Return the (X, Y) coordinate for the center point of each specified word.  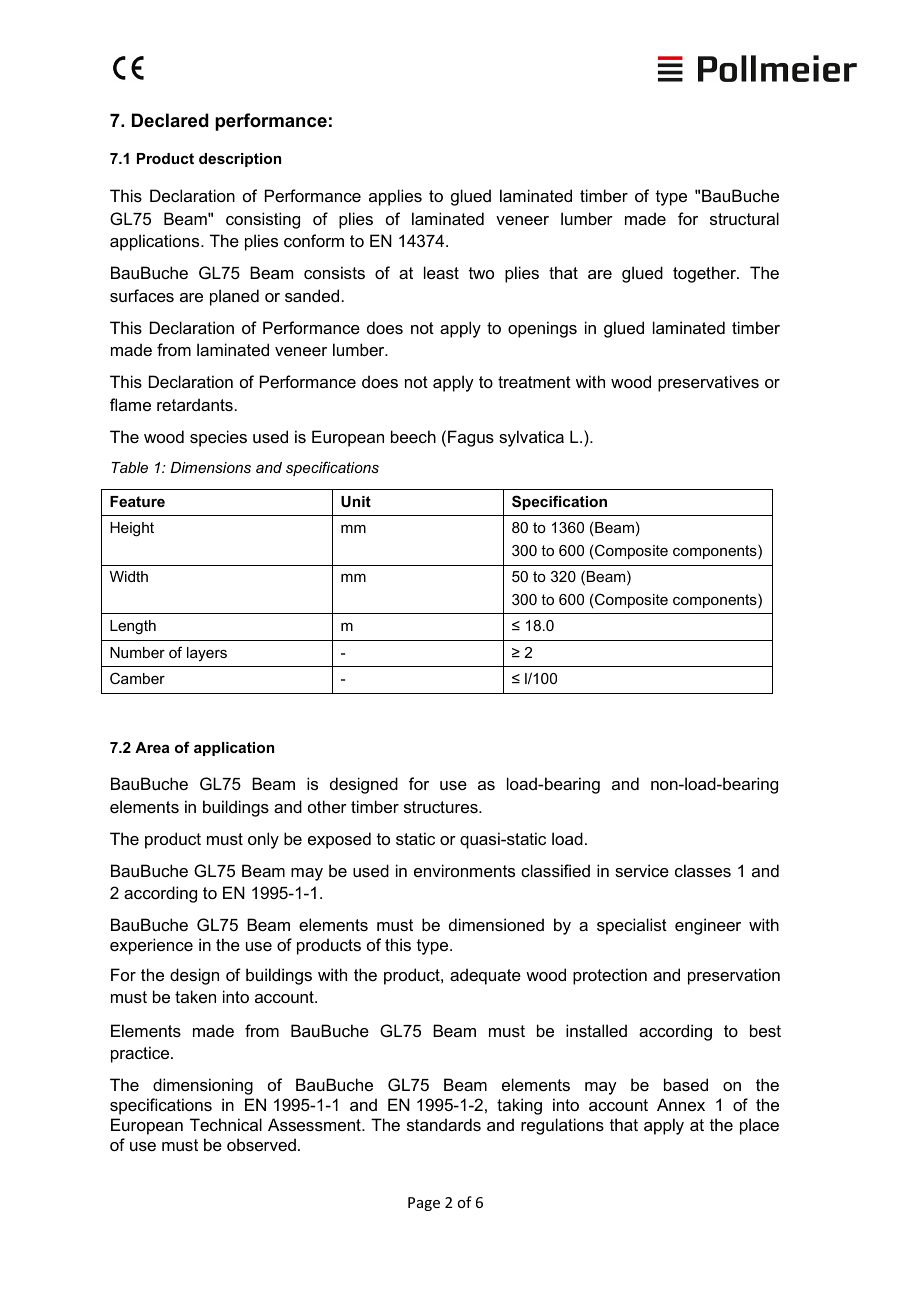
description (240, 160)
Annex (681, 1104)
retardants (195, 404)
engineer (708, 926)
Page (424, 1204)
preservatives (708, 383)
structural (744, 218)
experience (151, 946)
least (441, 272)
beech (413, 436)
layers (207, 654)
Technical (226, 1124)
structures (442, 807)
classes (703, 870)
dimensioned (496, 924)
